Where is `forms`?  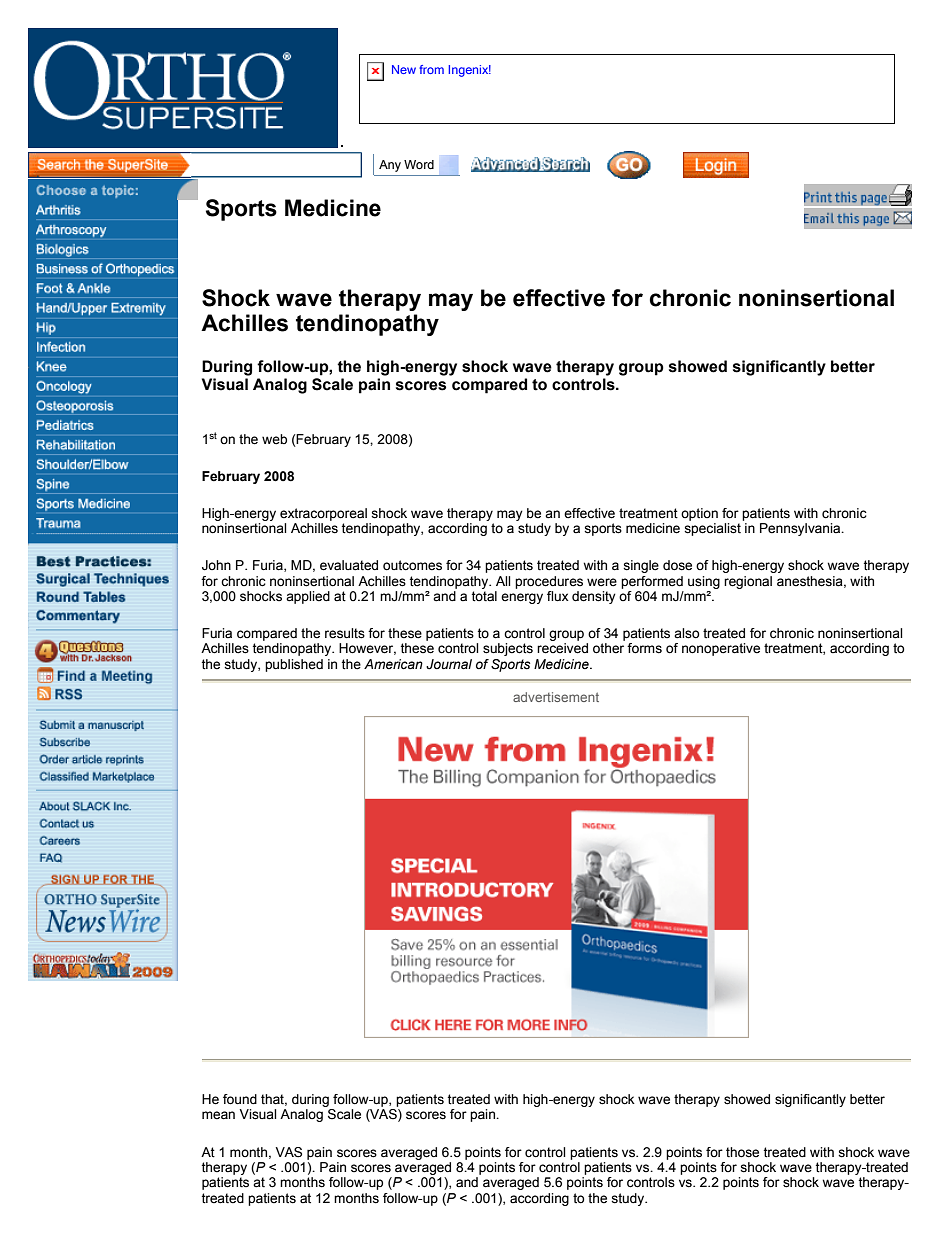
forms is located at coordinates (644, 648).
